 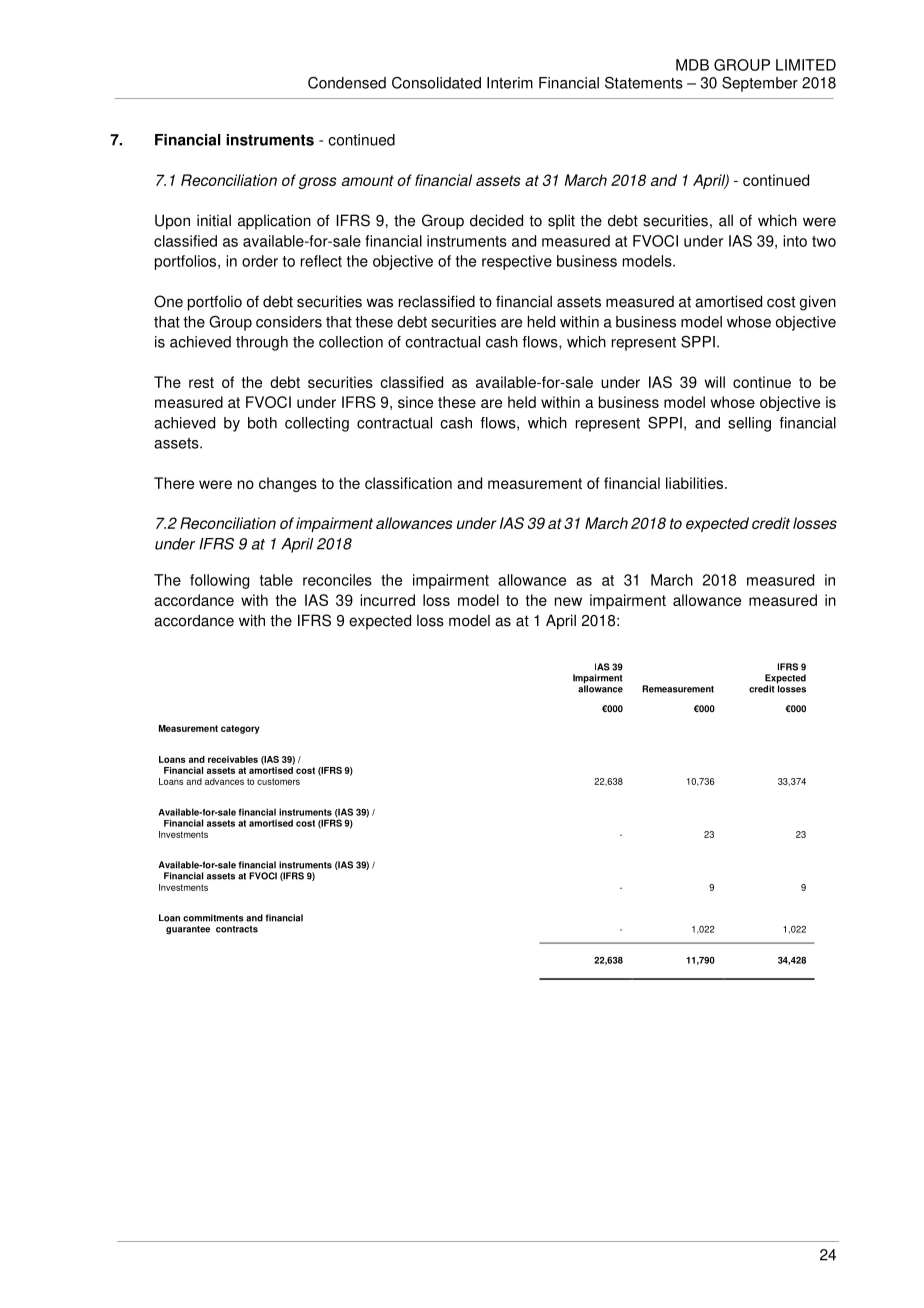 I want to click on September, so click(x=760, y=84).
